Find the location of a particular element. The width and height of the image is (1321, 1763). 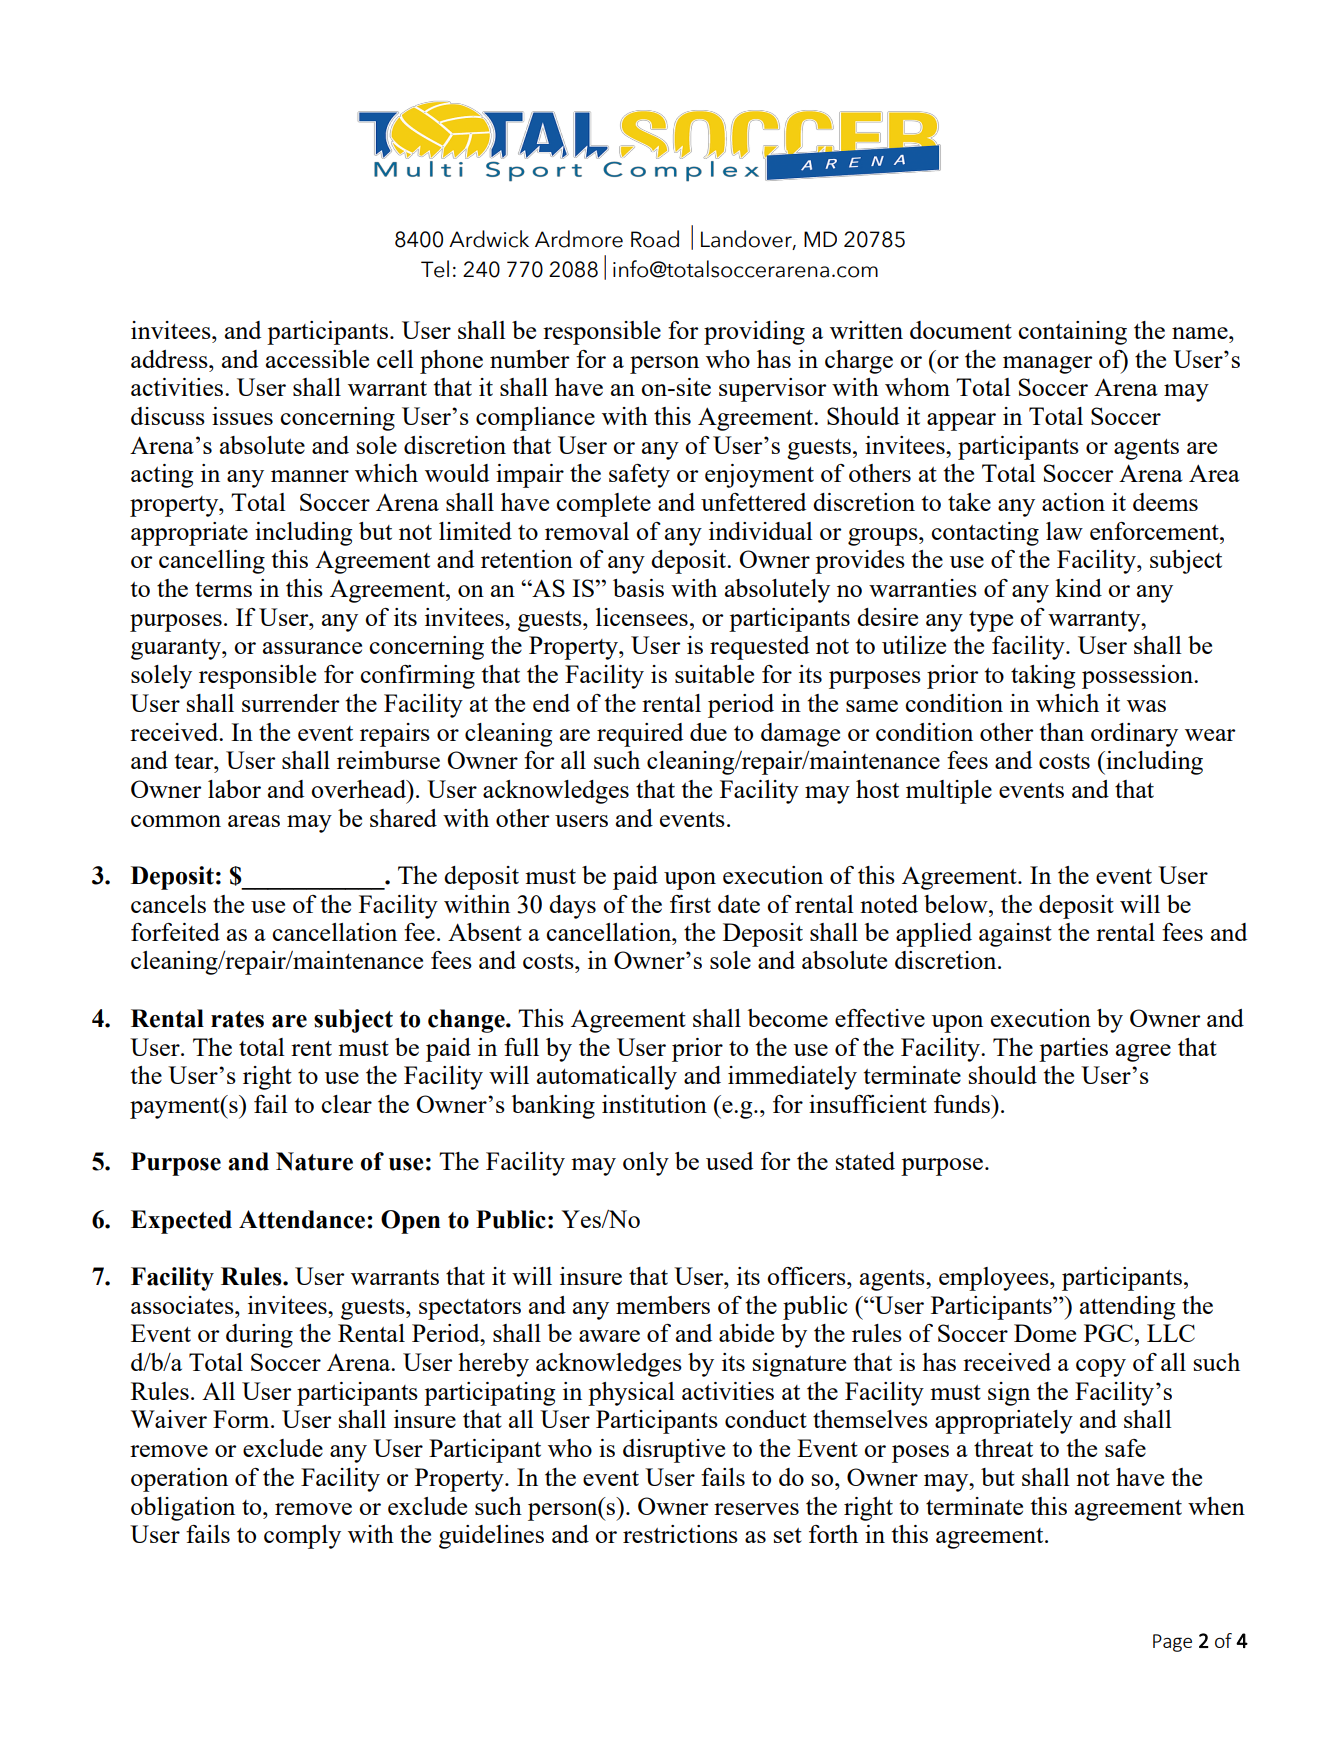

than is located at coordinates (1061, 732).
